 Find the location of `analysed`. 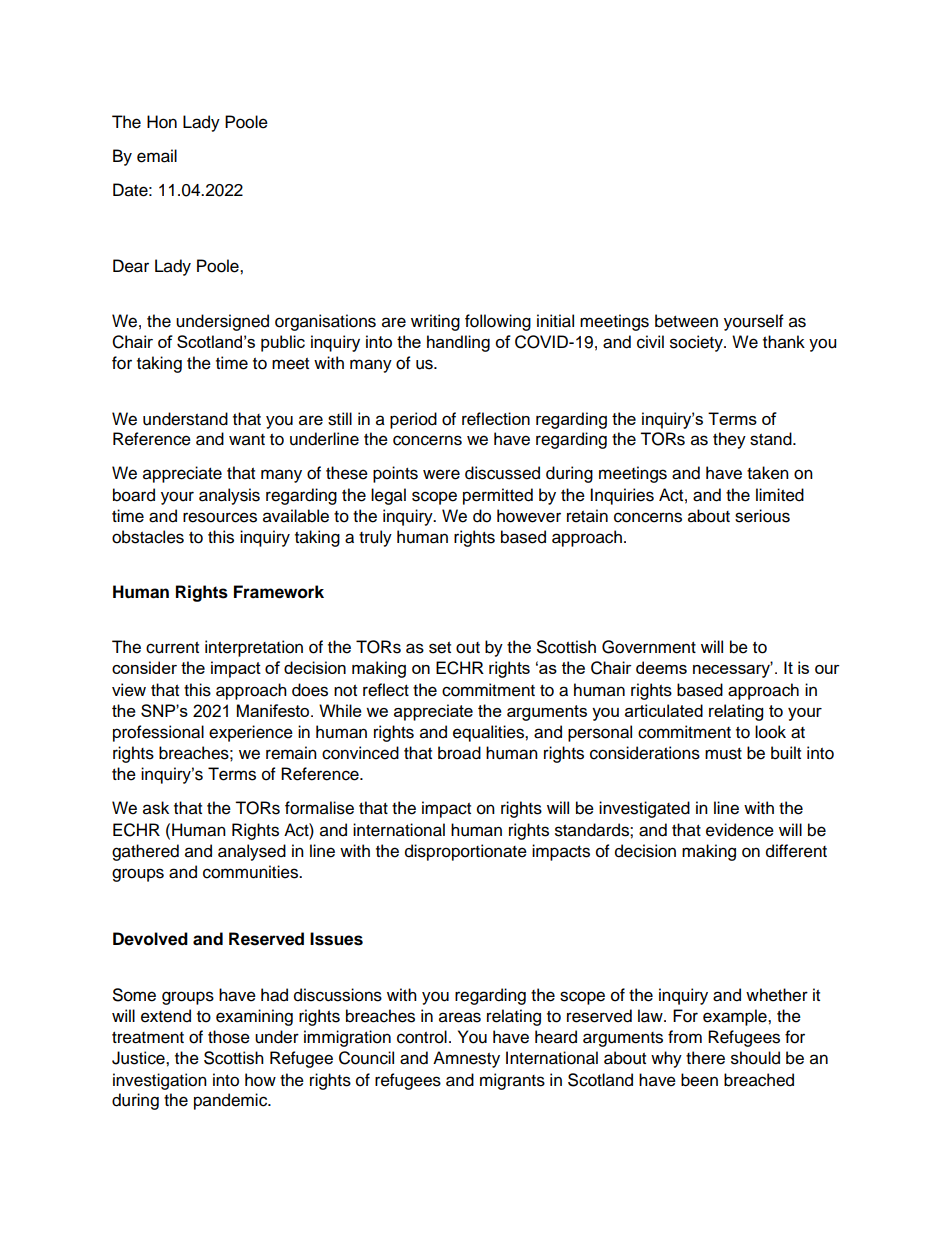

analysed is located at coordinates (252, 852).
